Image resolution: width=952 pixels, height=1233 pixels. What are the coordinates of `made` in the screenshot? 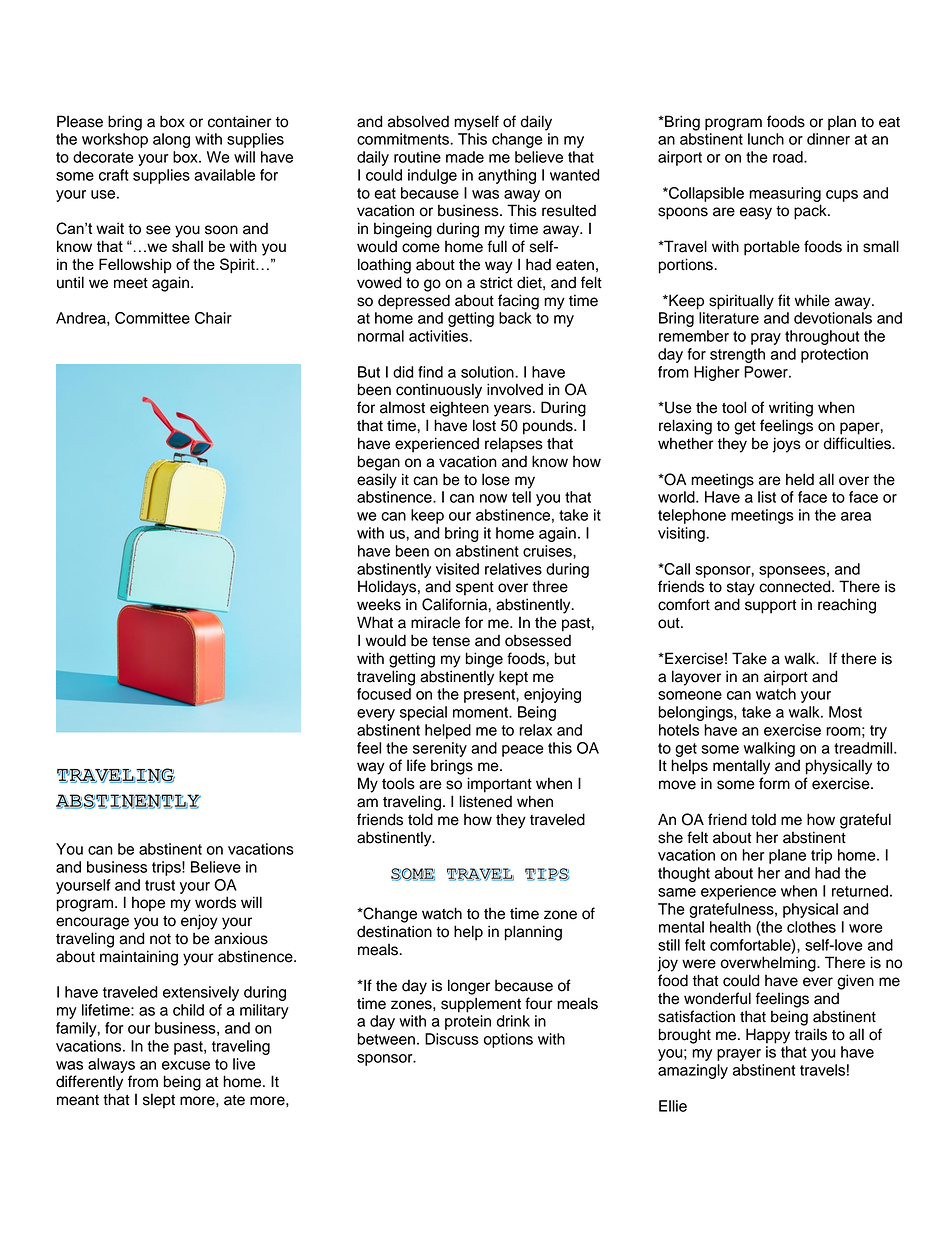 It's located at (465, 157).
